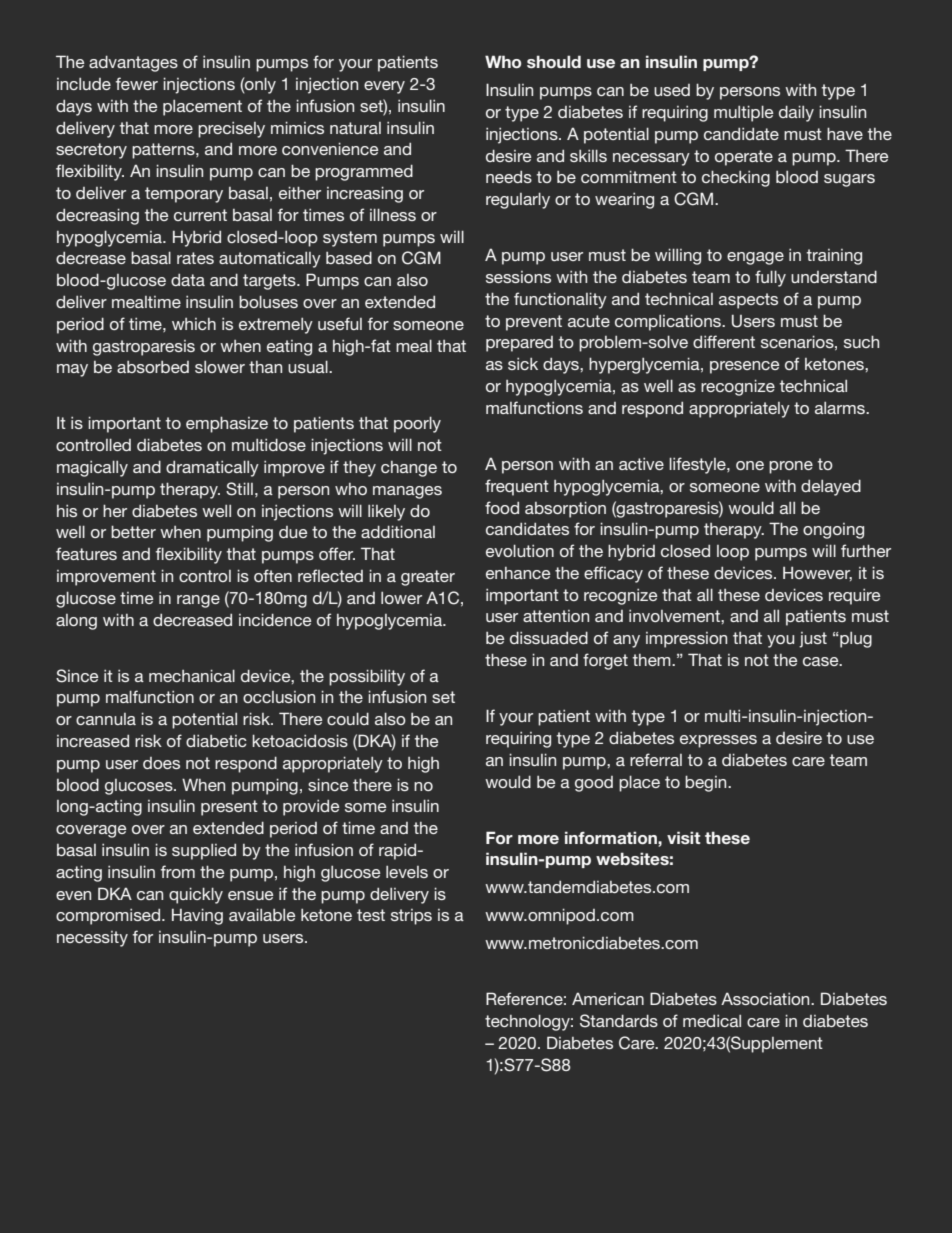  What do you see at coordinates (407, 872) in the page?
I see `levels` at bounding box center [407, 872].
